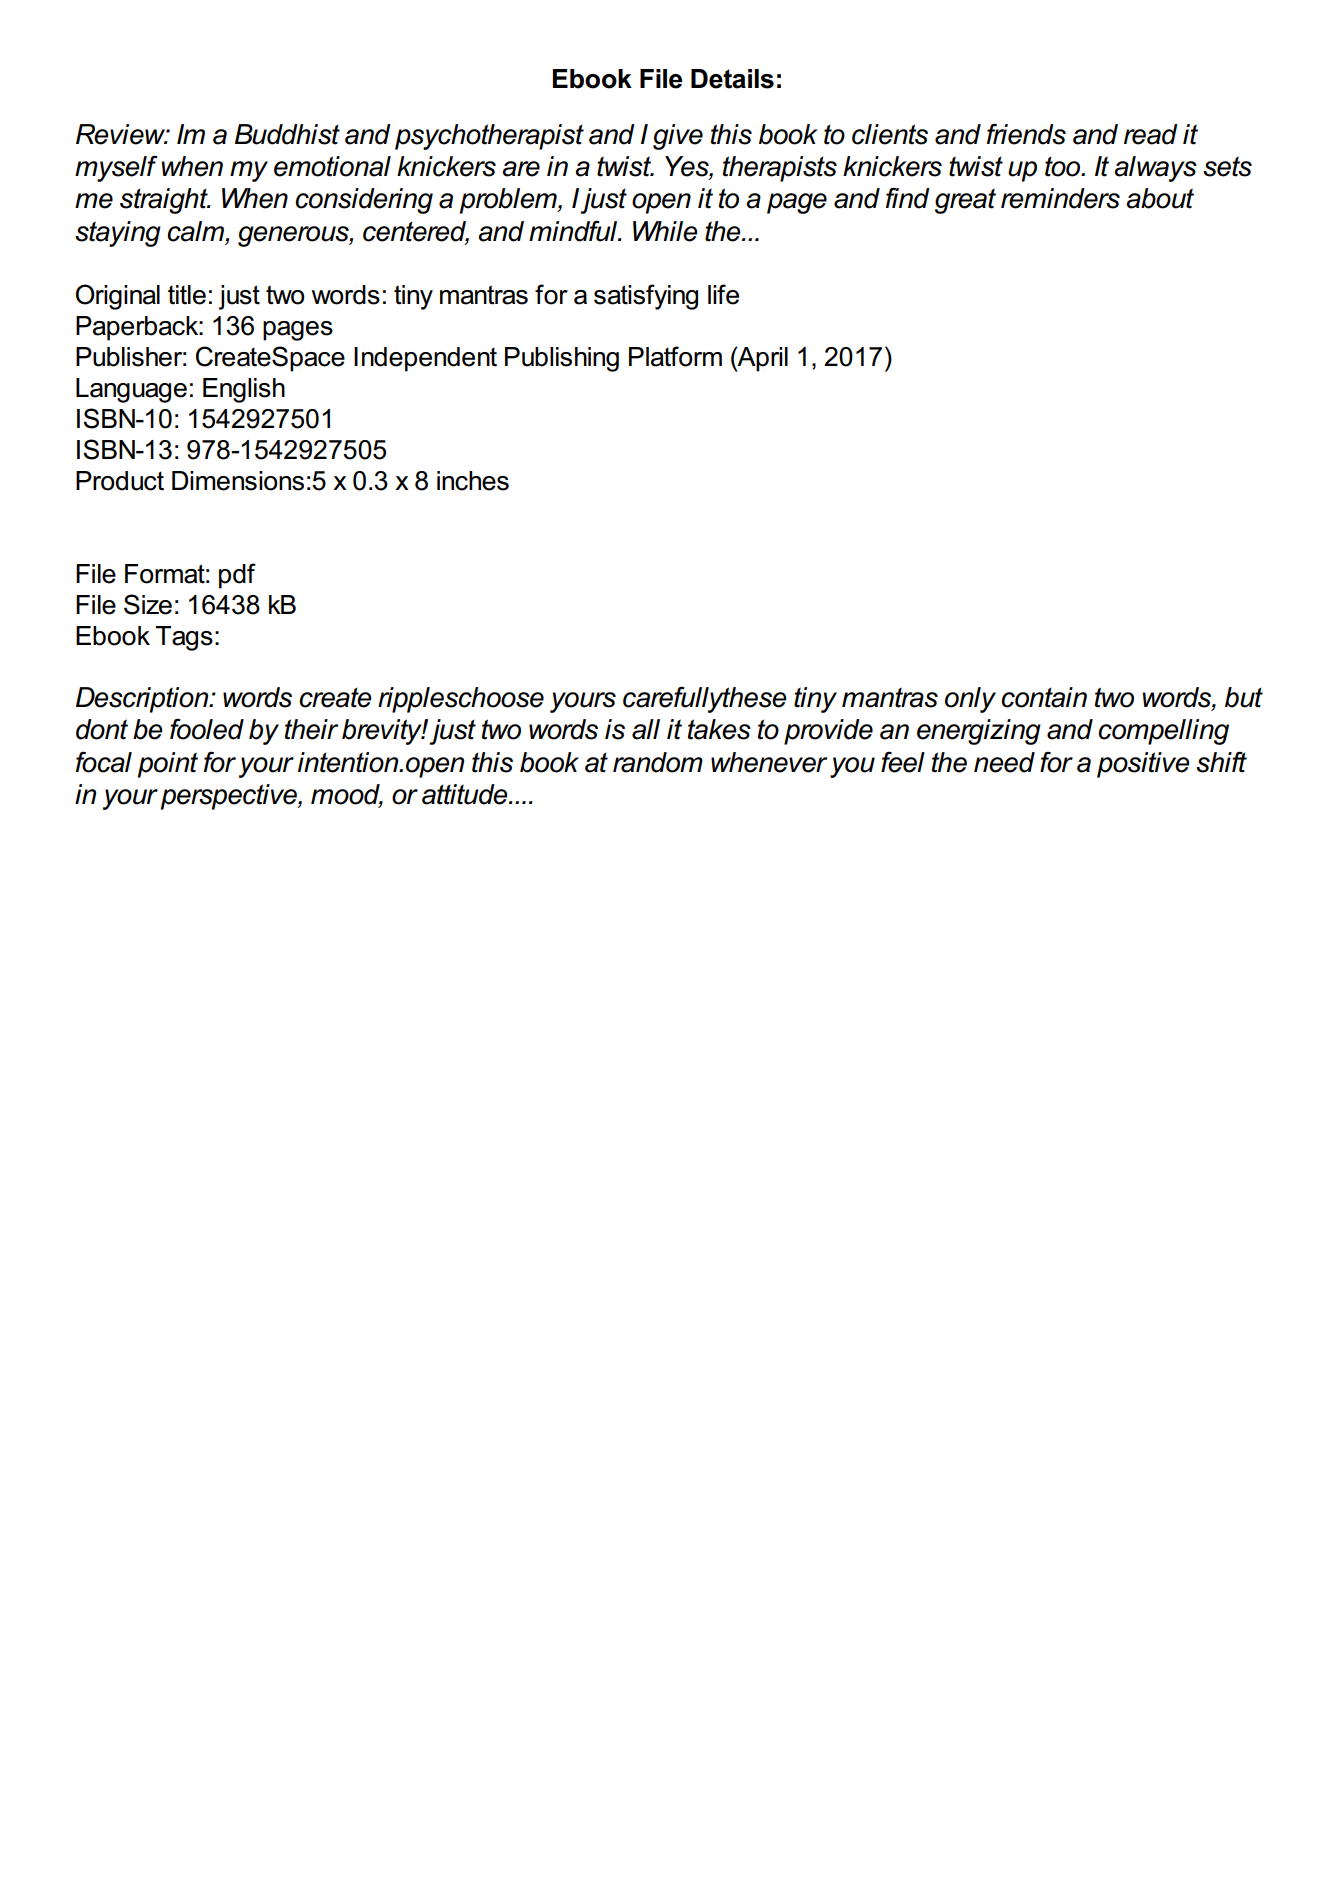 The image size is (1336, 1891). What do you see at coordinates (658, 762) in the screenshot?
I see `random` at bounding box center [658, 762].
